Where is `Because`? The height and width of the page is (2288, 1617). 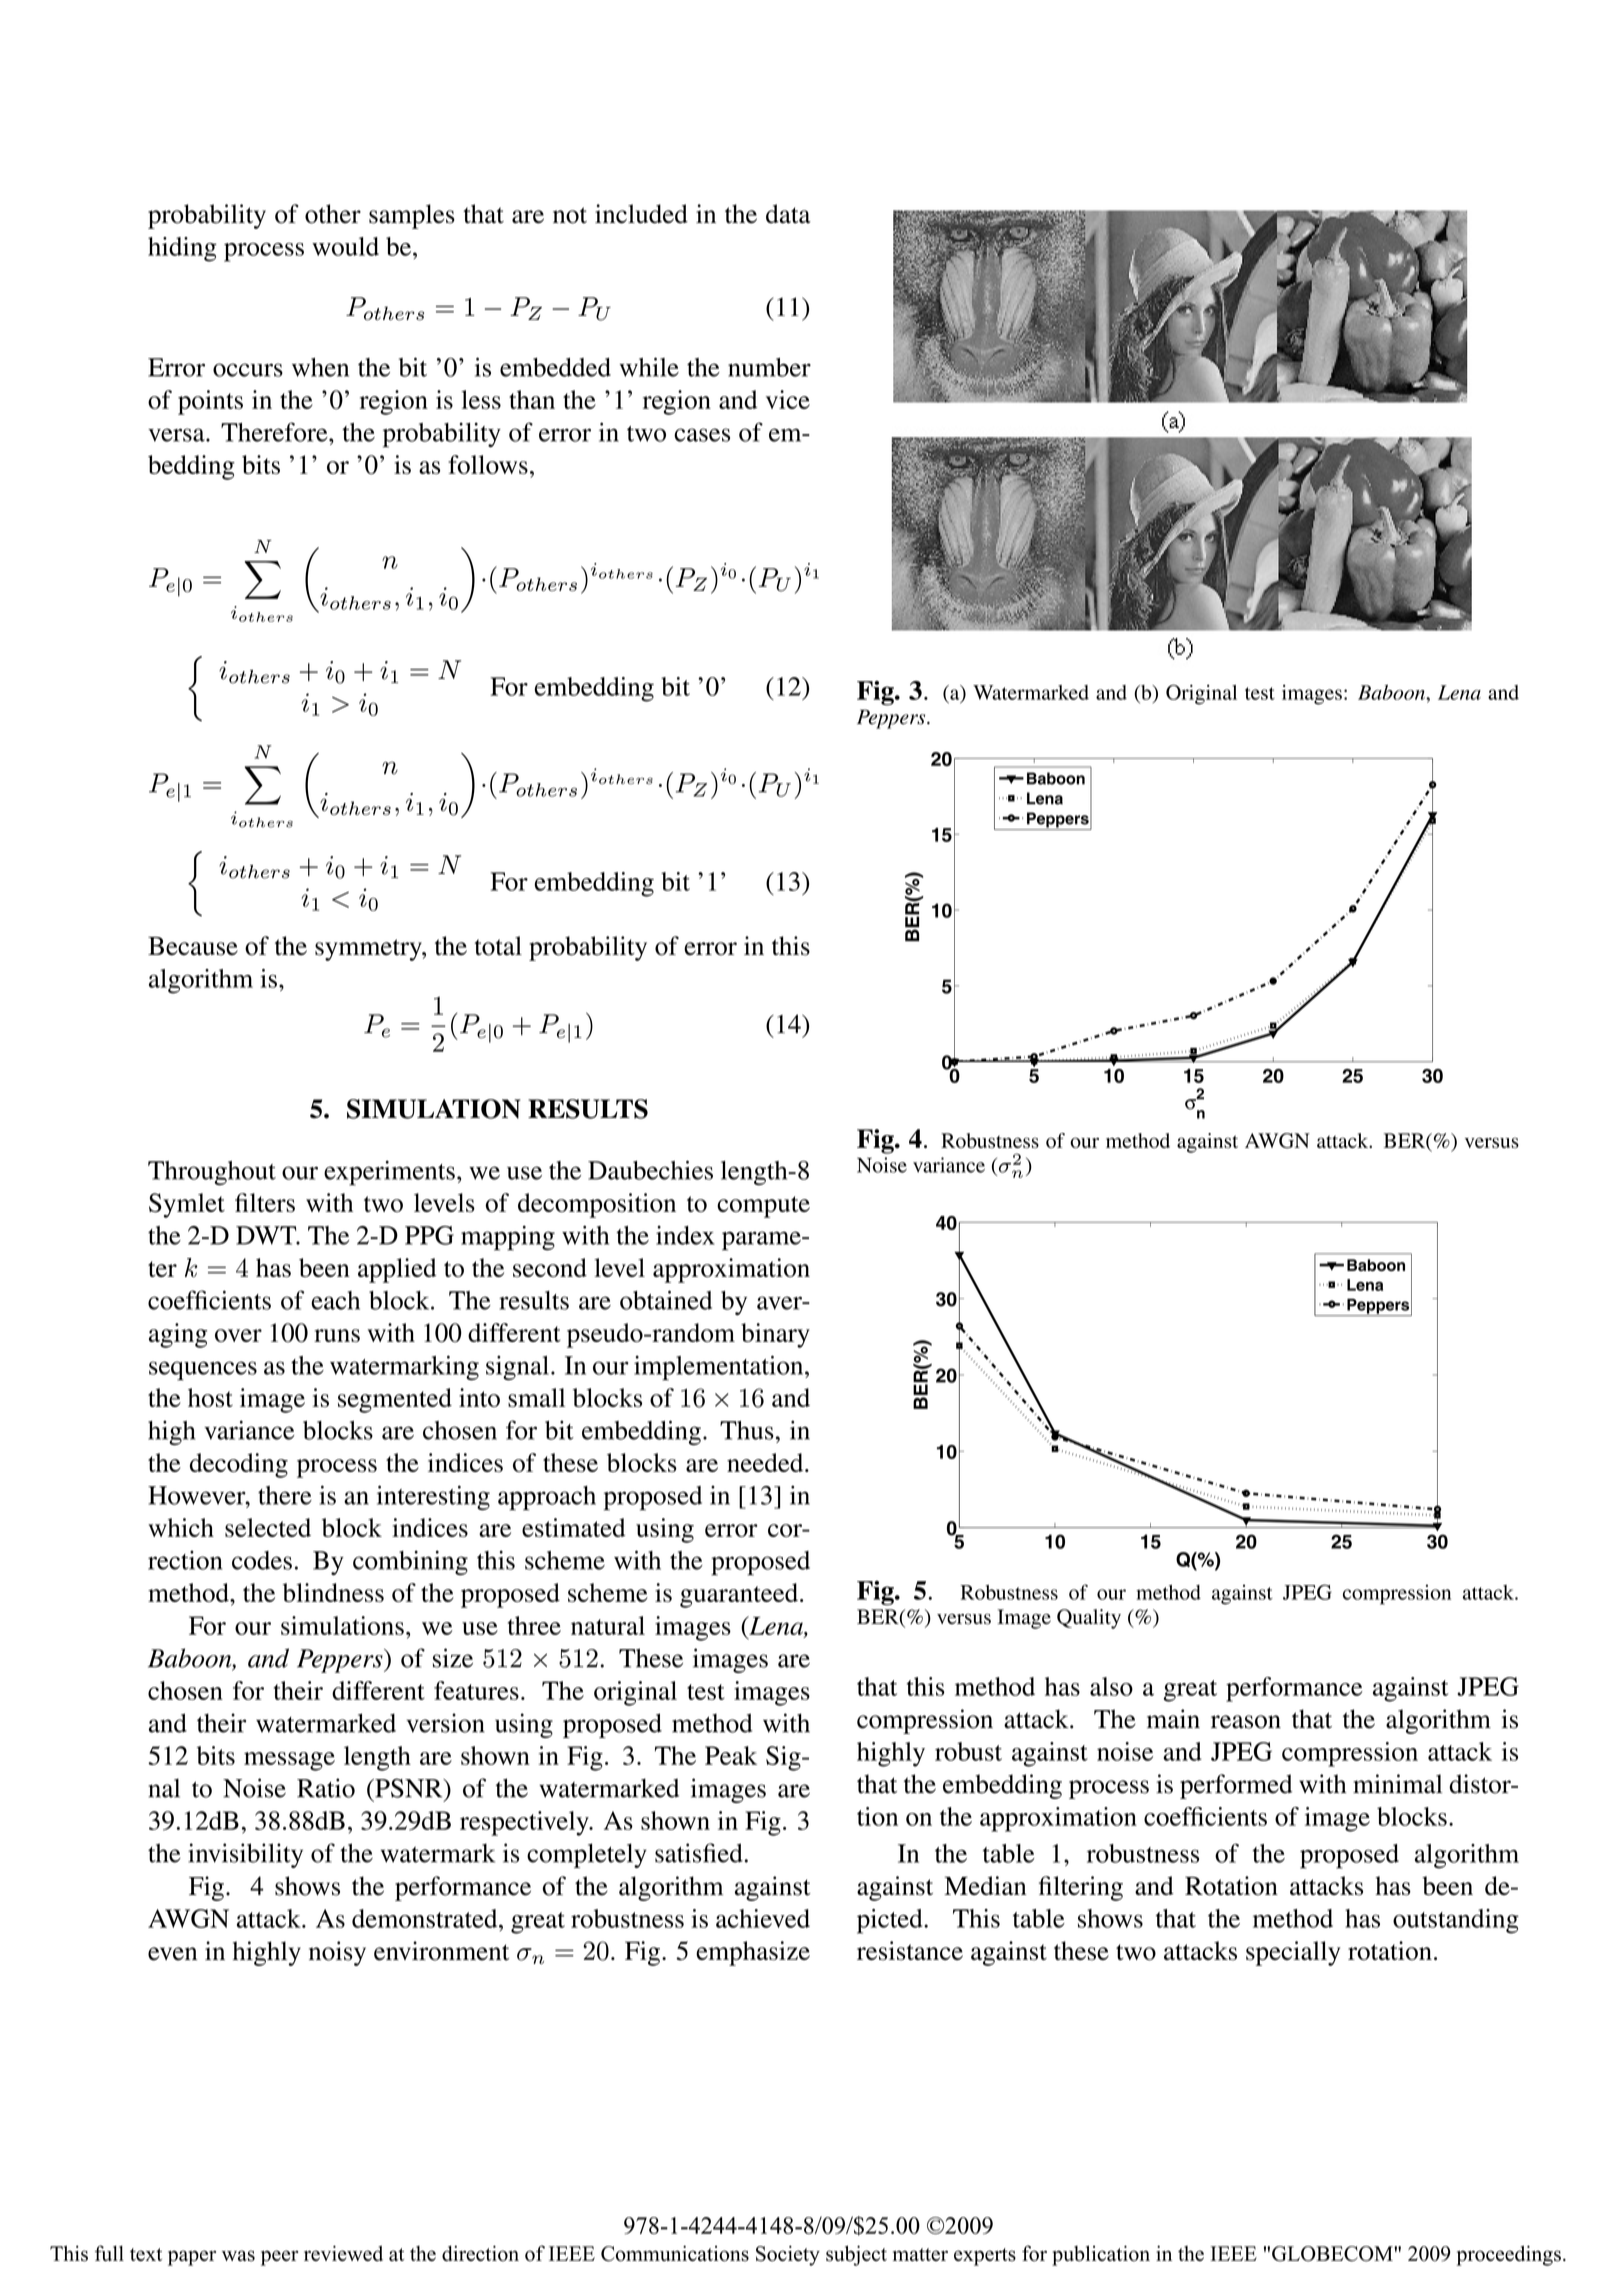 Because is located at coordinates (193, 946).
